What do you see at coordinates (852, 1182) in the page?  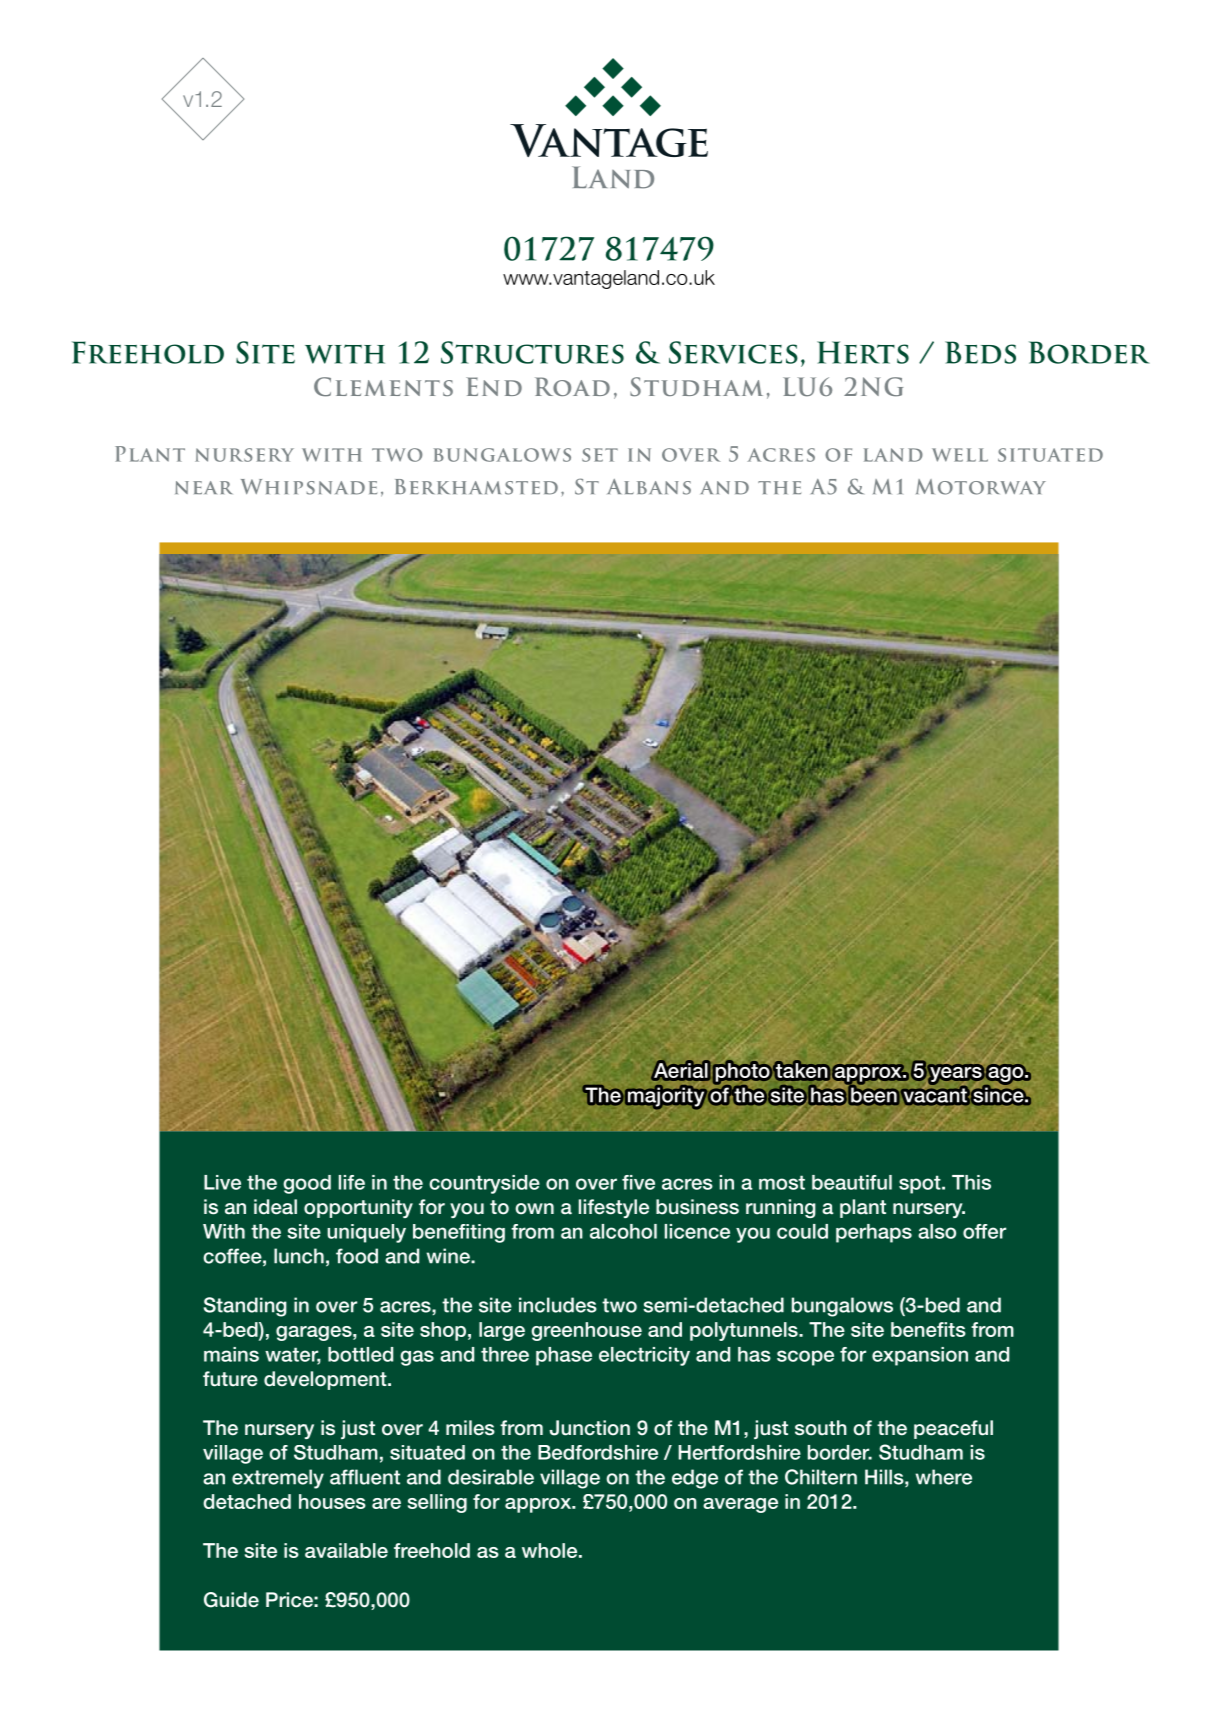 I see `beautiful` at bounding box center [852, 1182].
